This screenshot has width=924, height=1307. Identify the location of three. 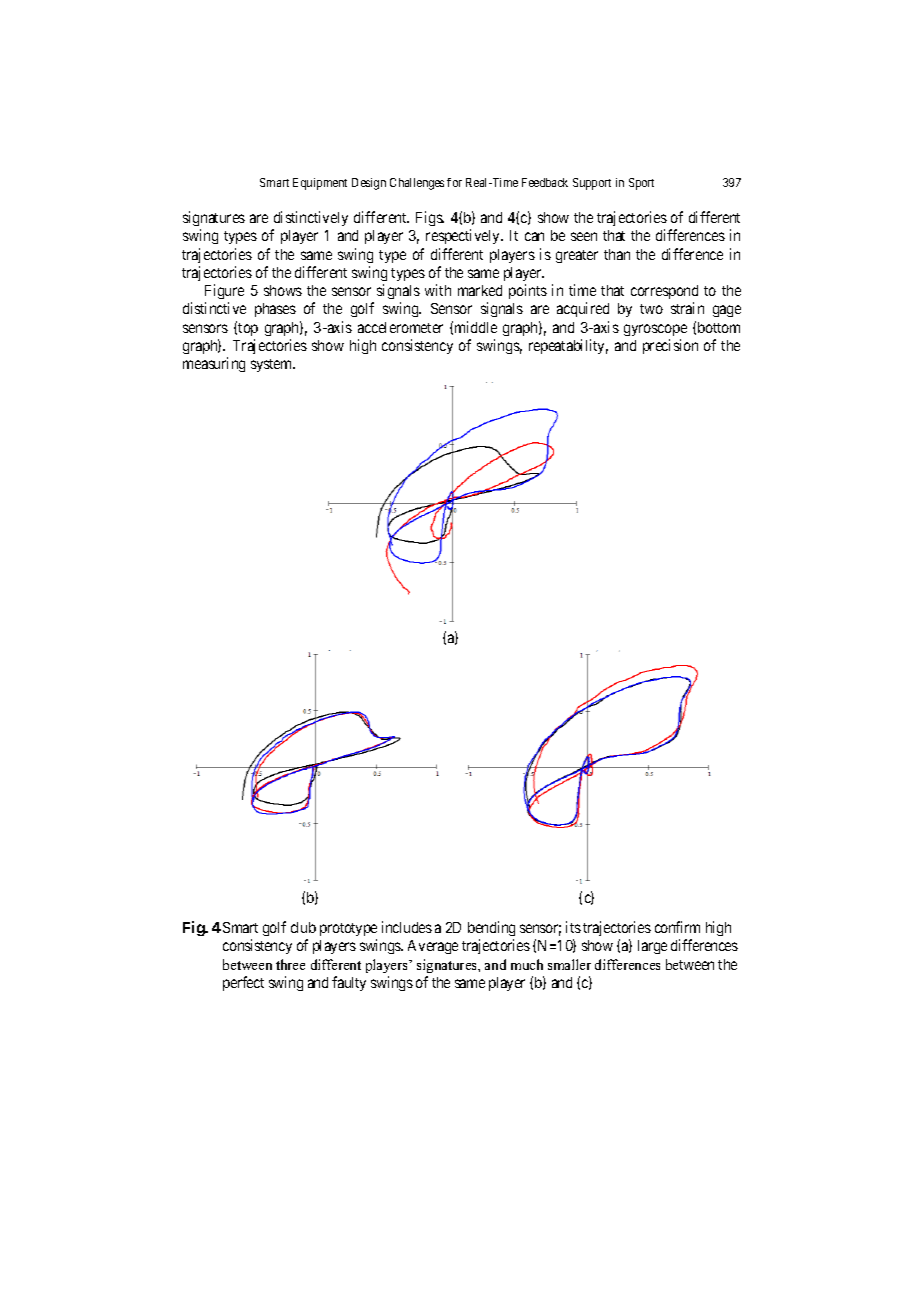
(290, 964).
